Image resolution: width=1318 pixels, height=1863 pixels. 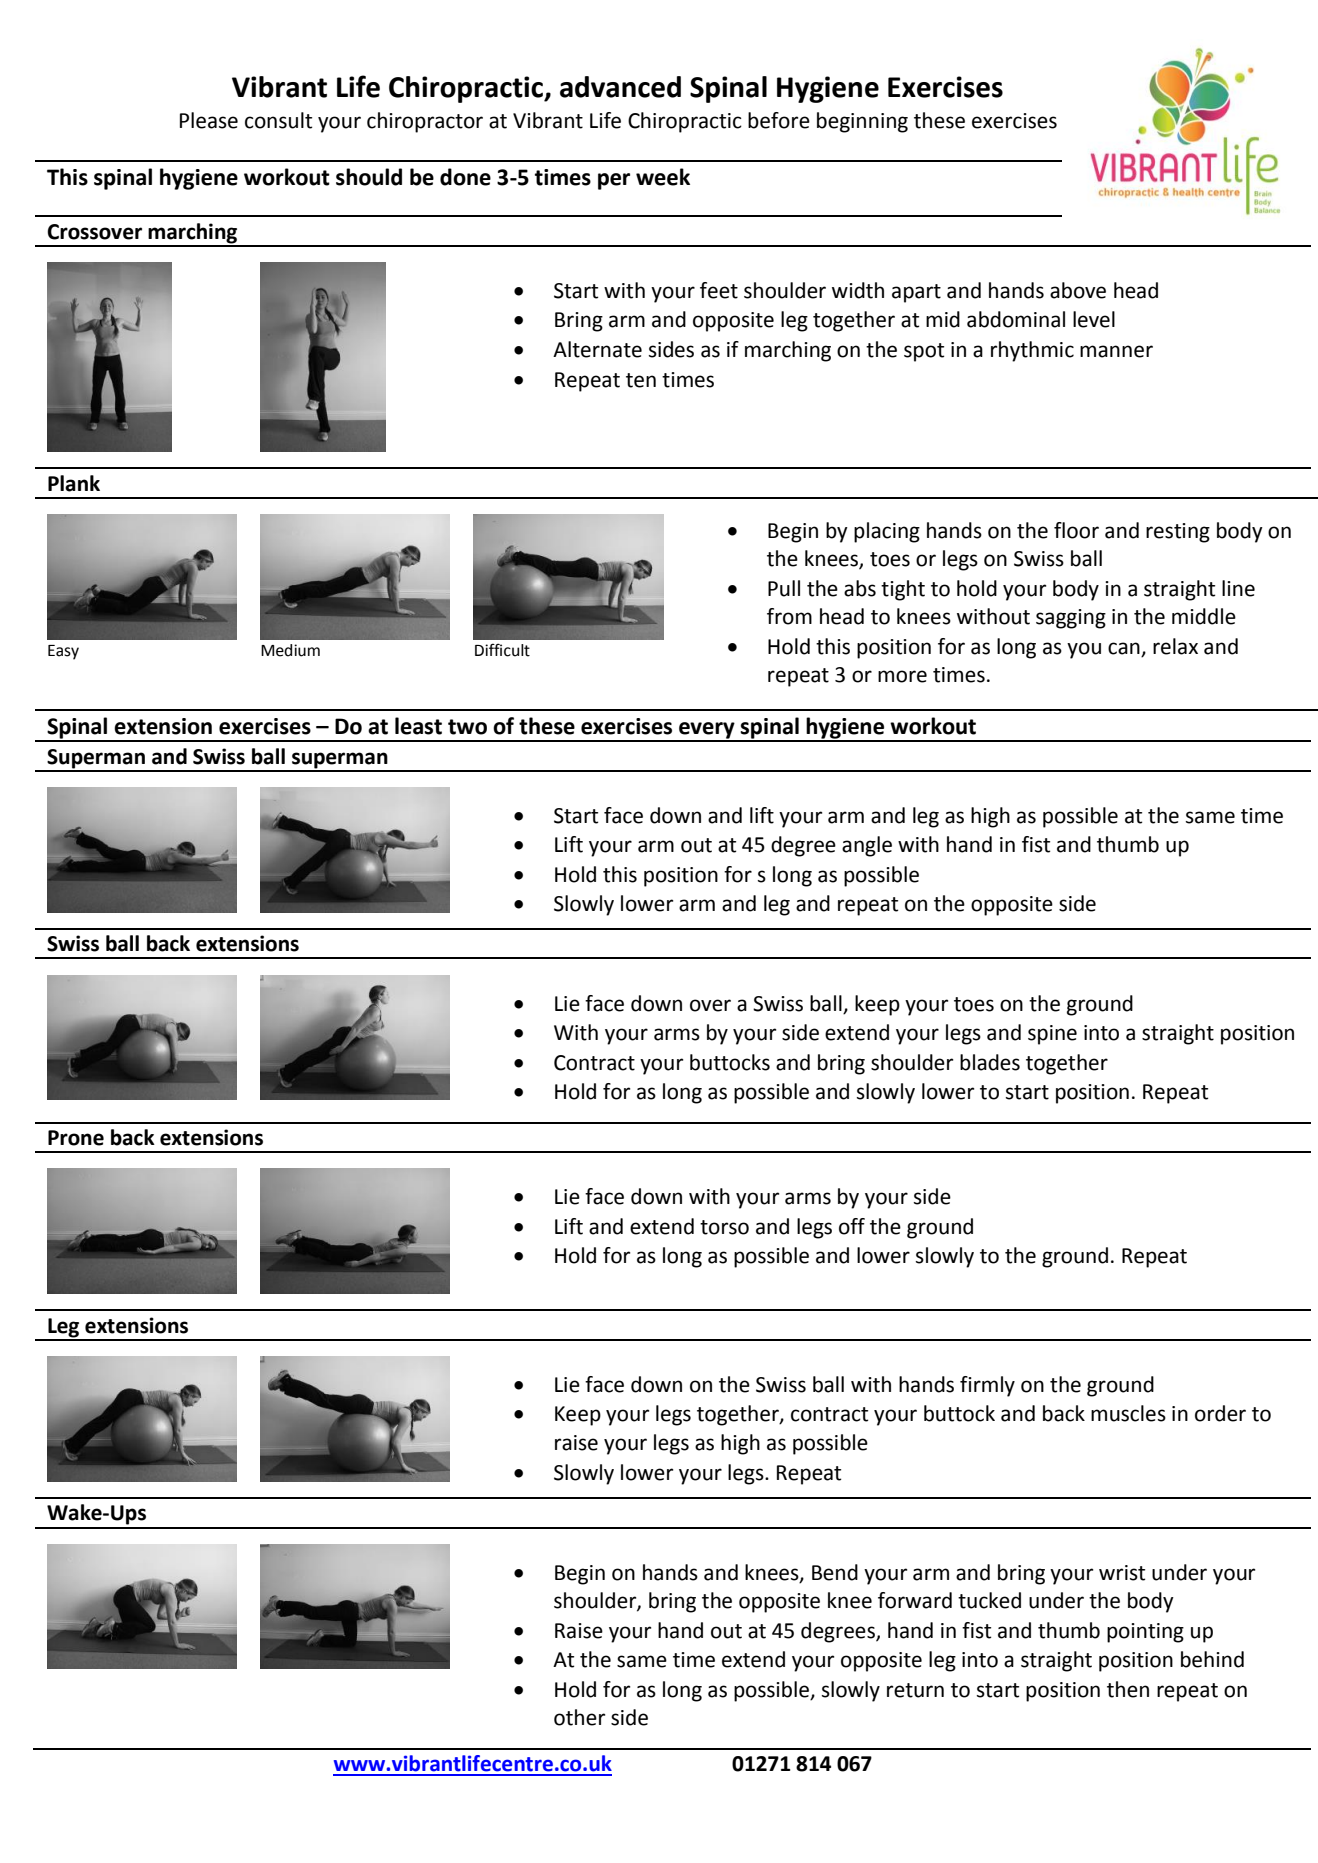 What do you see at coordinates (579, 1717) in the image?
I see `other` at bounding box center [579, 1717].
